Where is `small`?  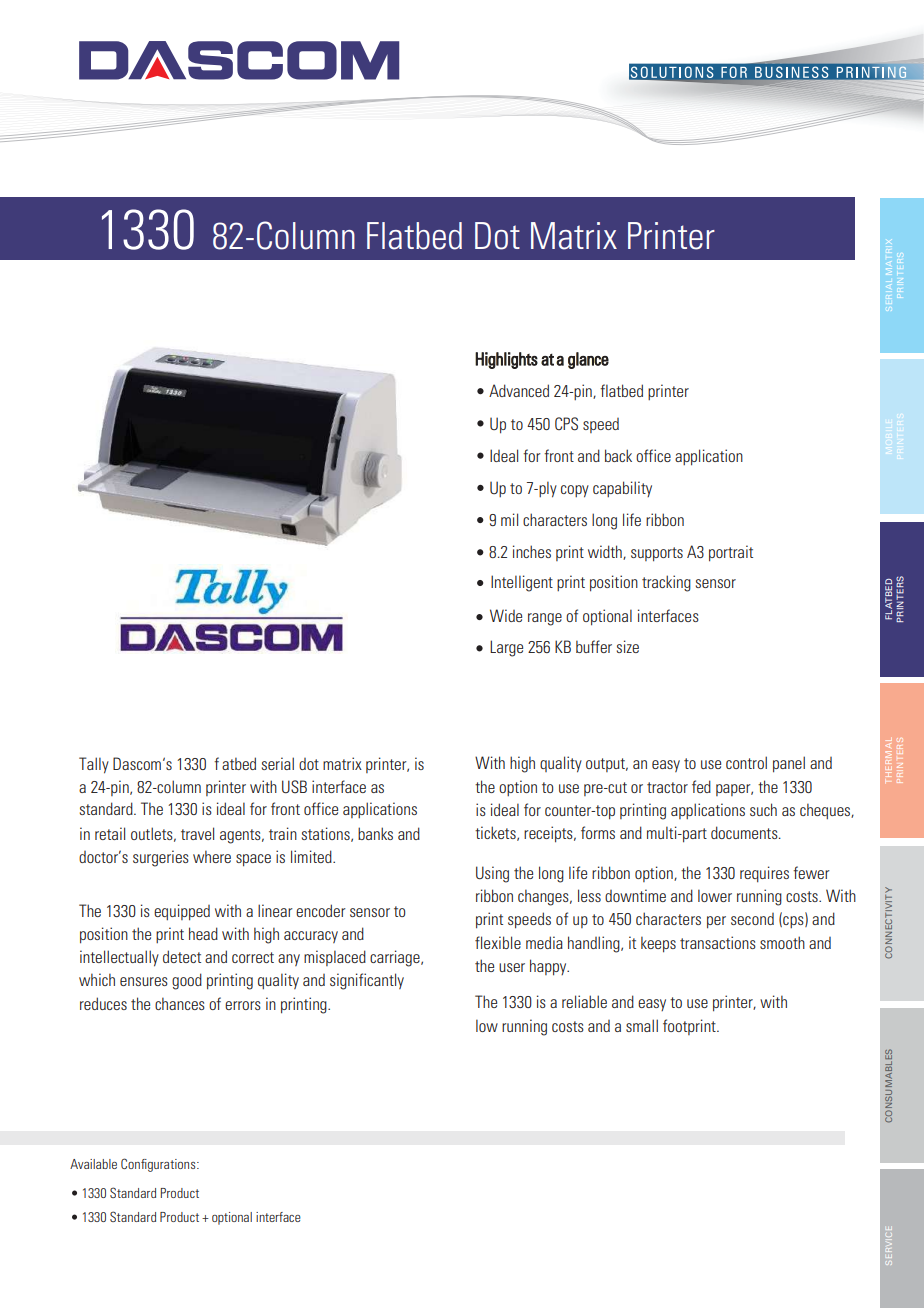
small is located at coordinates (642, 1025).
